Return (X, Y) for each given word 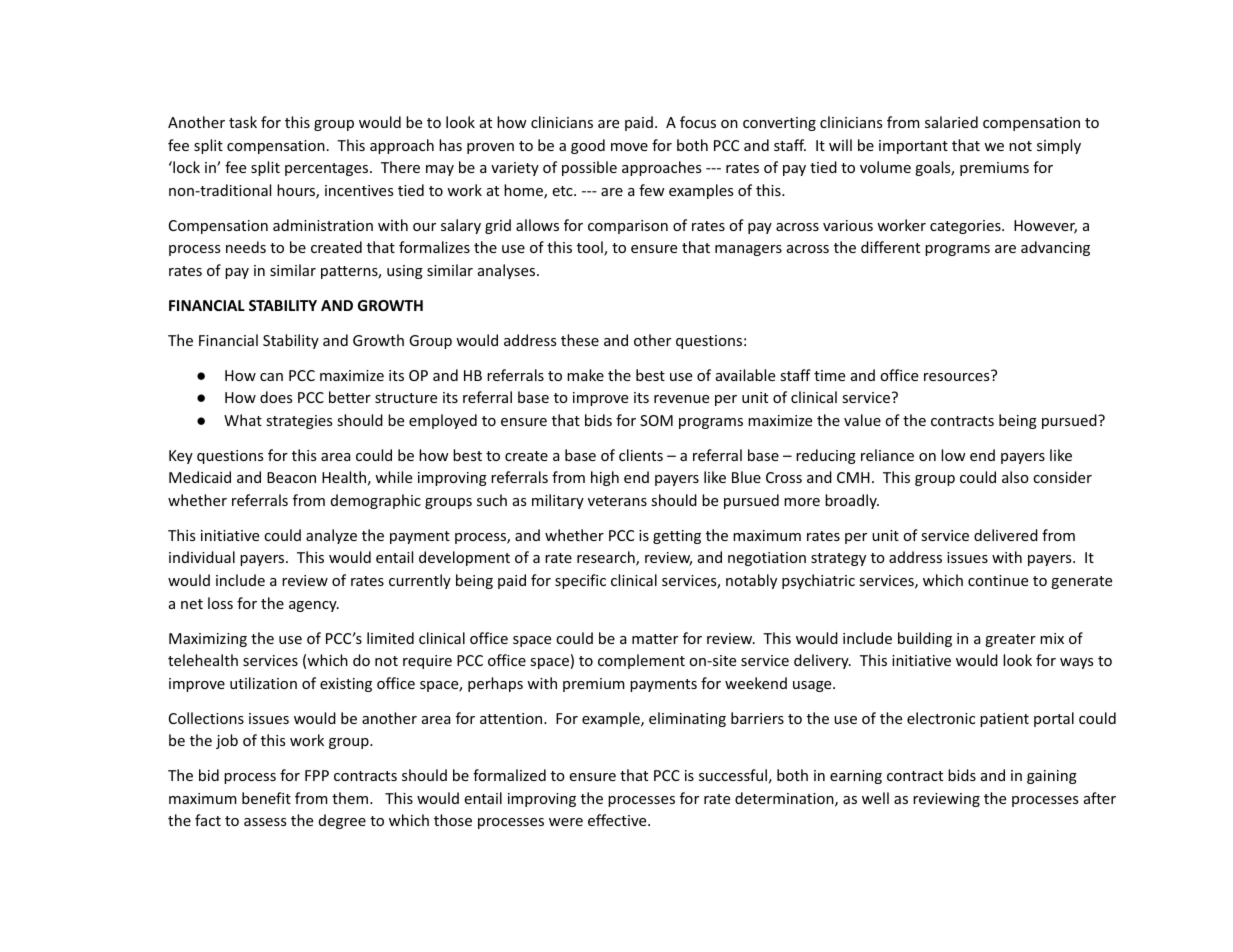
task (243, 122)
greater (1010, 640)
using (405, 272)
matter (655, 639)
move (629, 147)
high (605, 478)
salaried (951, 122)
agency (314, 606)
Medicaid (200, 477)
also (1015, 477)
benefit (266, 798)
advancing (1055, 248)
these (580, 340)
